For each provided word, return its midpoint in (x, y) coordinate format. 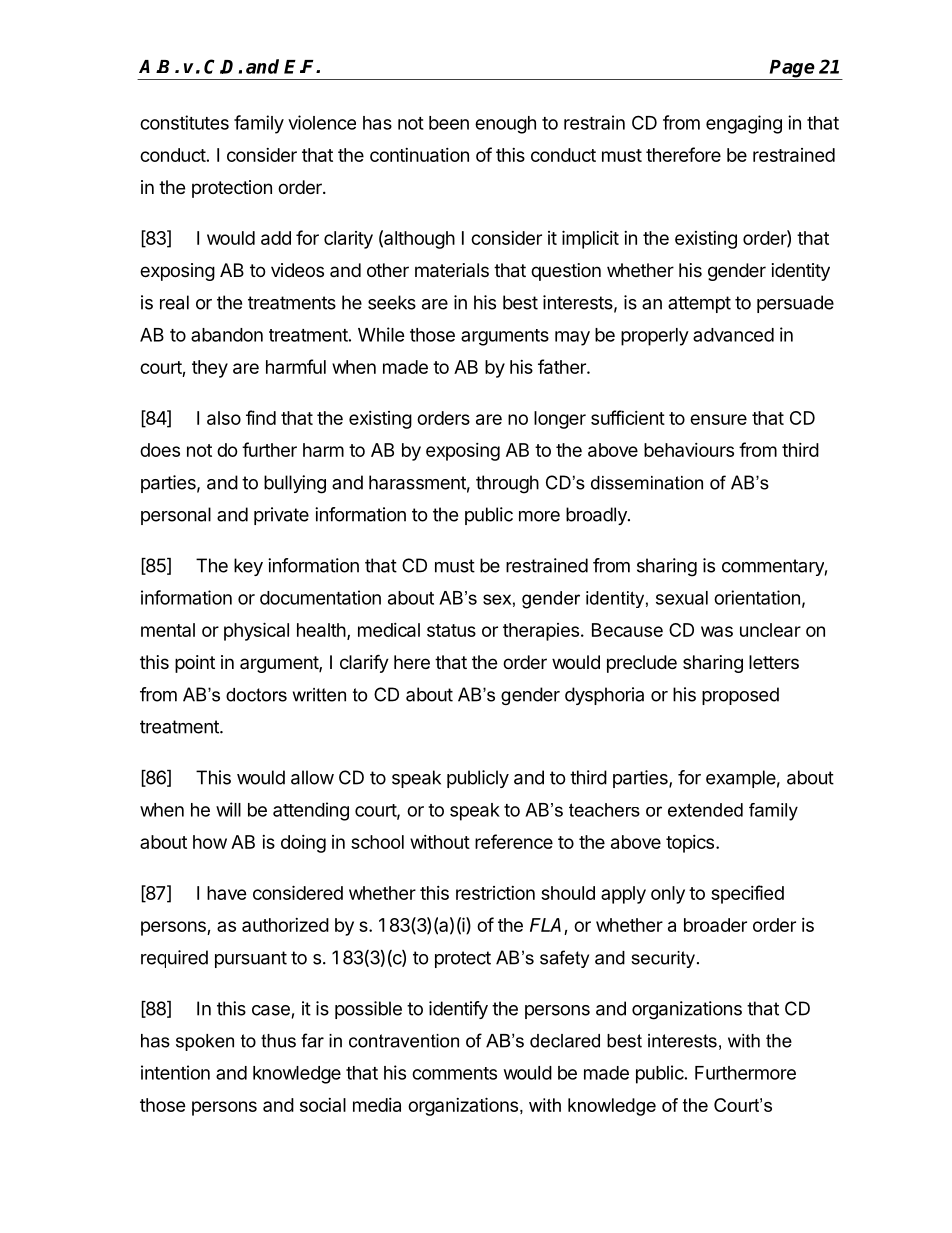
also (224, 418)
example (741, 779)
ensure (718, 419)
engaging (744, 124)
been (449, 123)
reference (514, 841)
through (507, 484)
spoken (205, 1042)
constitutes (184, 122)
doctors (256, 695)
